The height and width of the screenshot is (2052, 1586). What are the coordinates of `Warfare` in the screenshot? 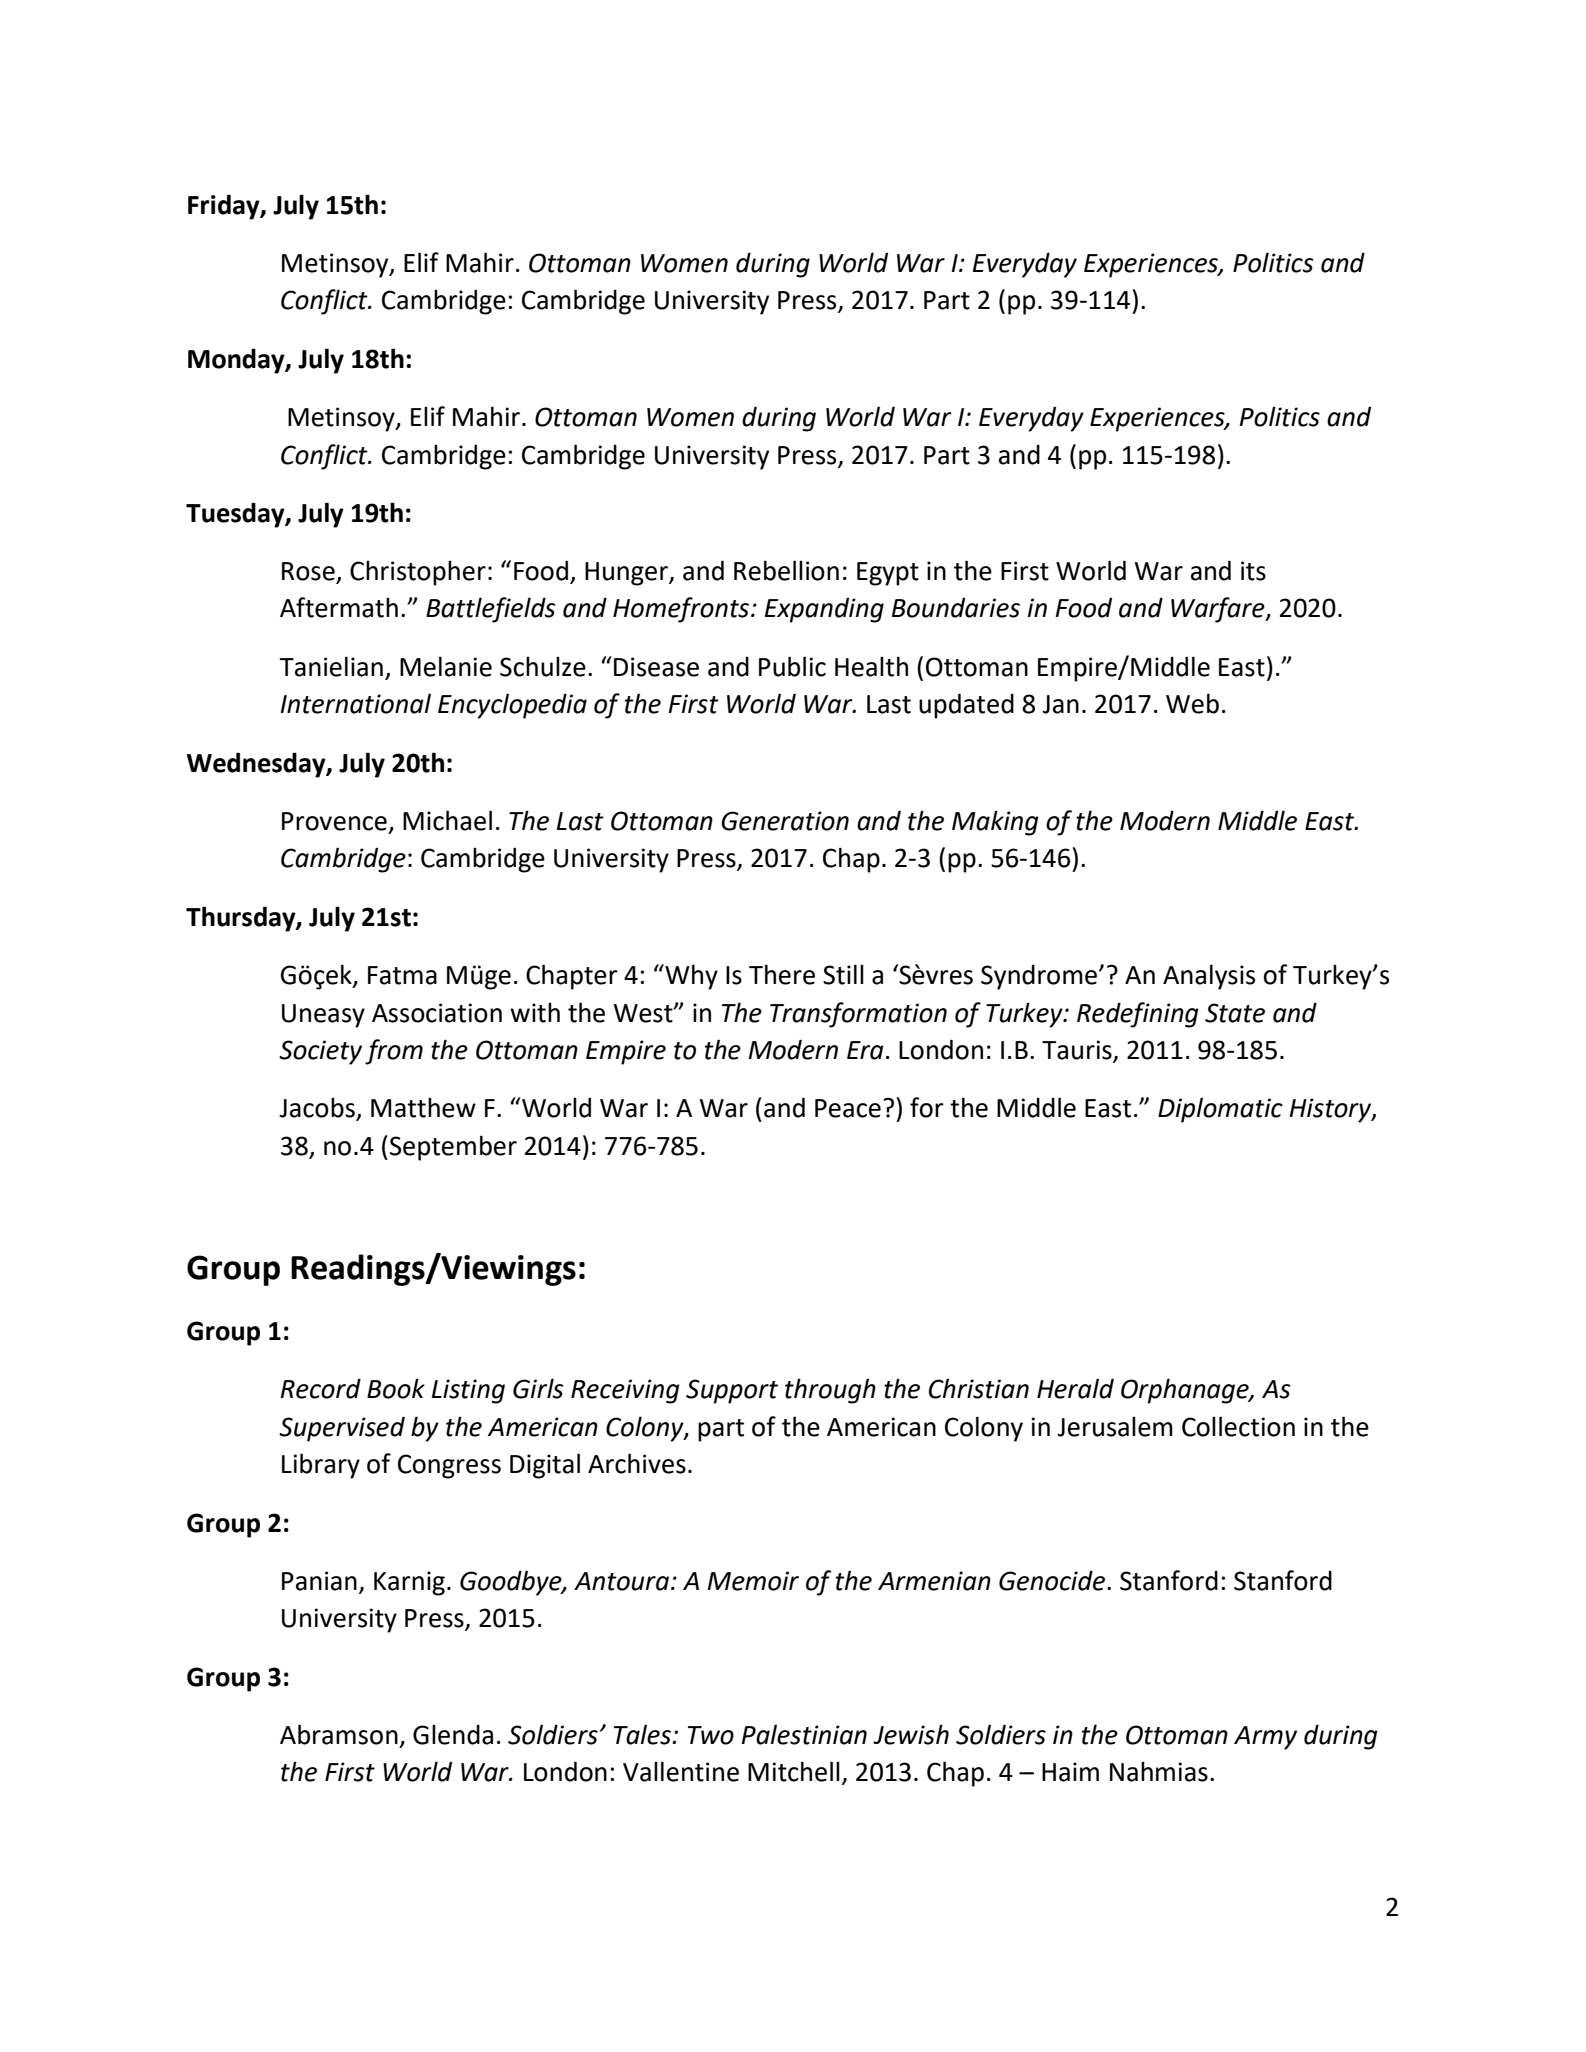 It's located at (1219, 610).
